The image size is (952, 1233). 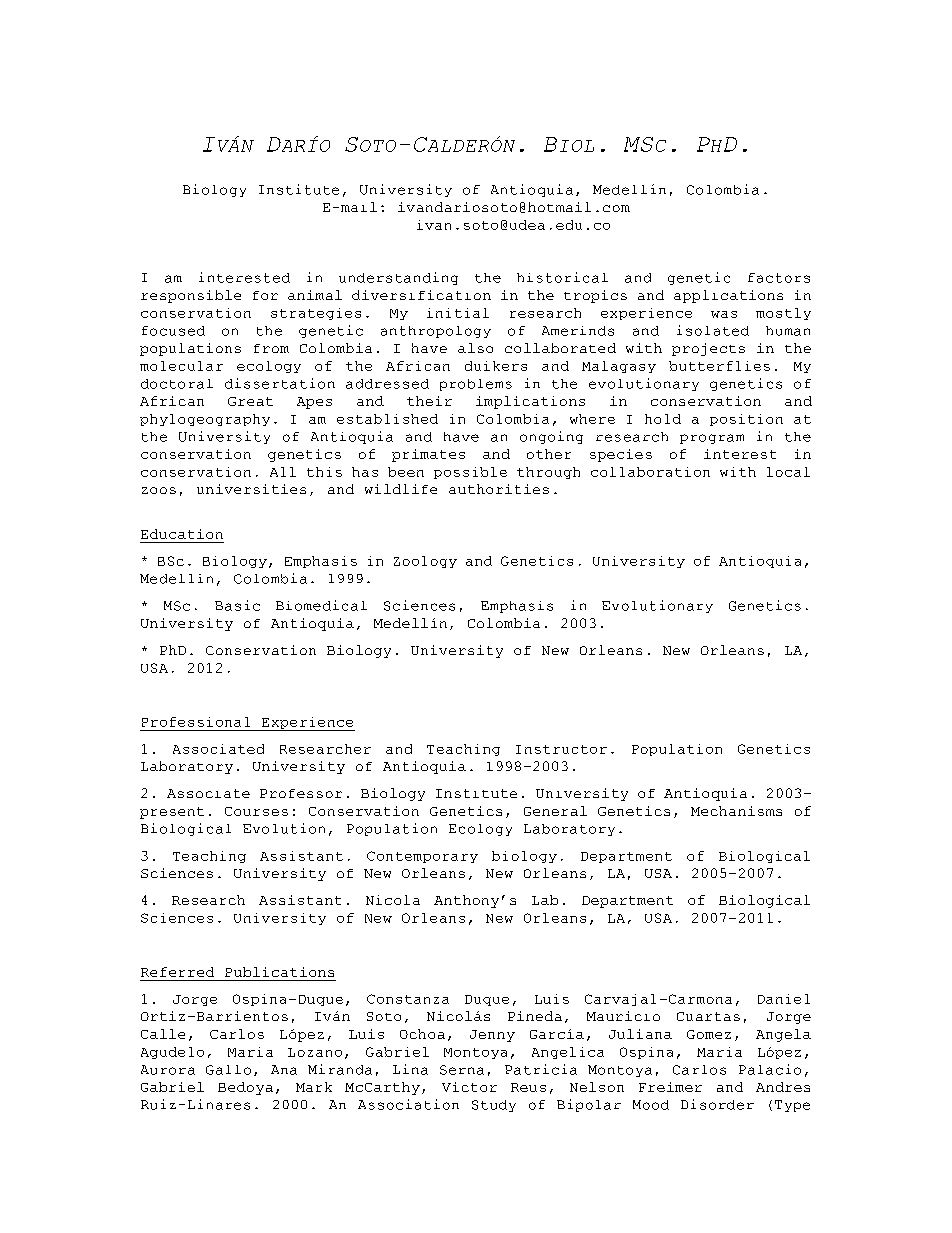 I want to click on applications, so click(x=728, y=296).
